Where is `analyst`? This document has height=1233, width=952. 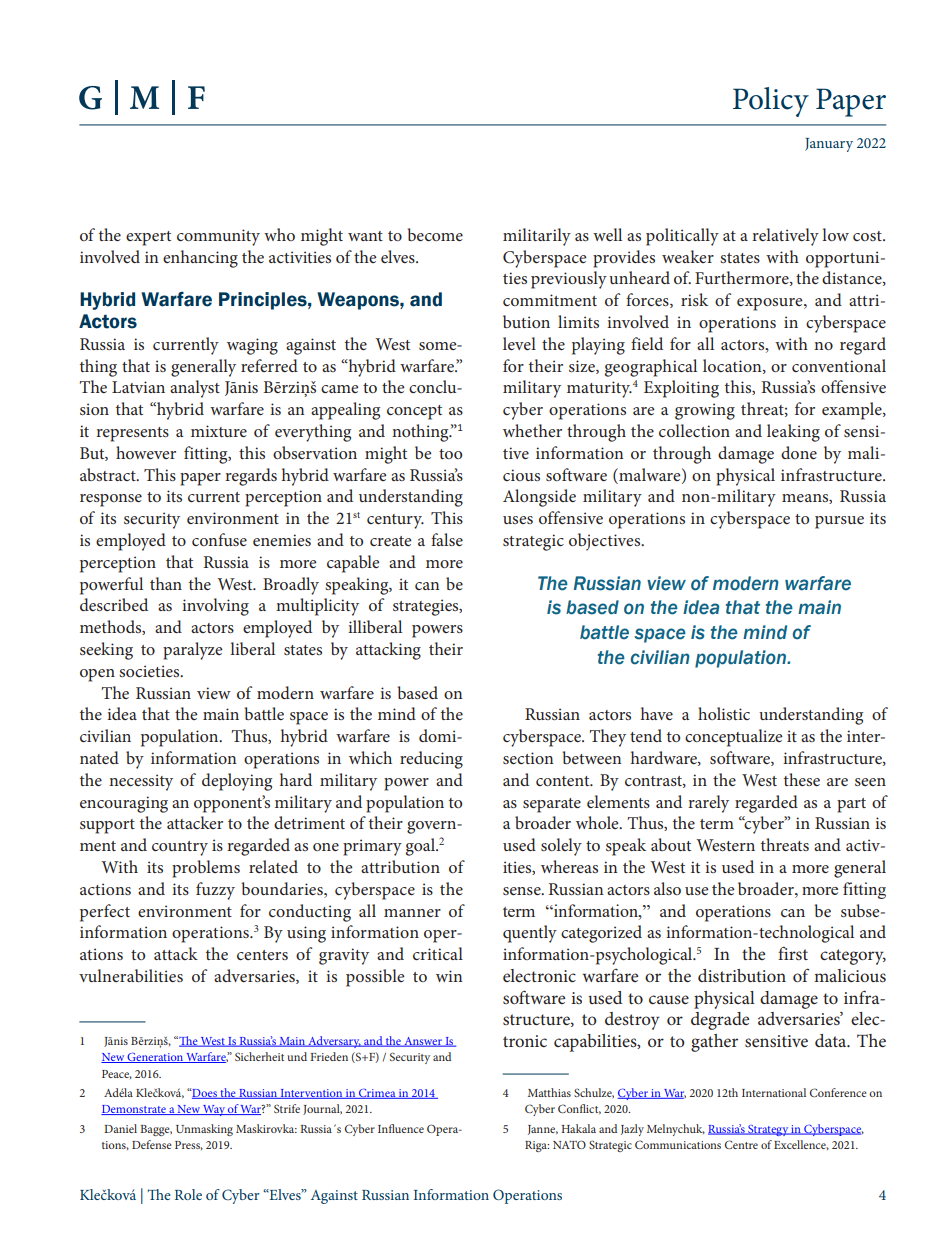 analyst is located at coordinates (195, 389).
